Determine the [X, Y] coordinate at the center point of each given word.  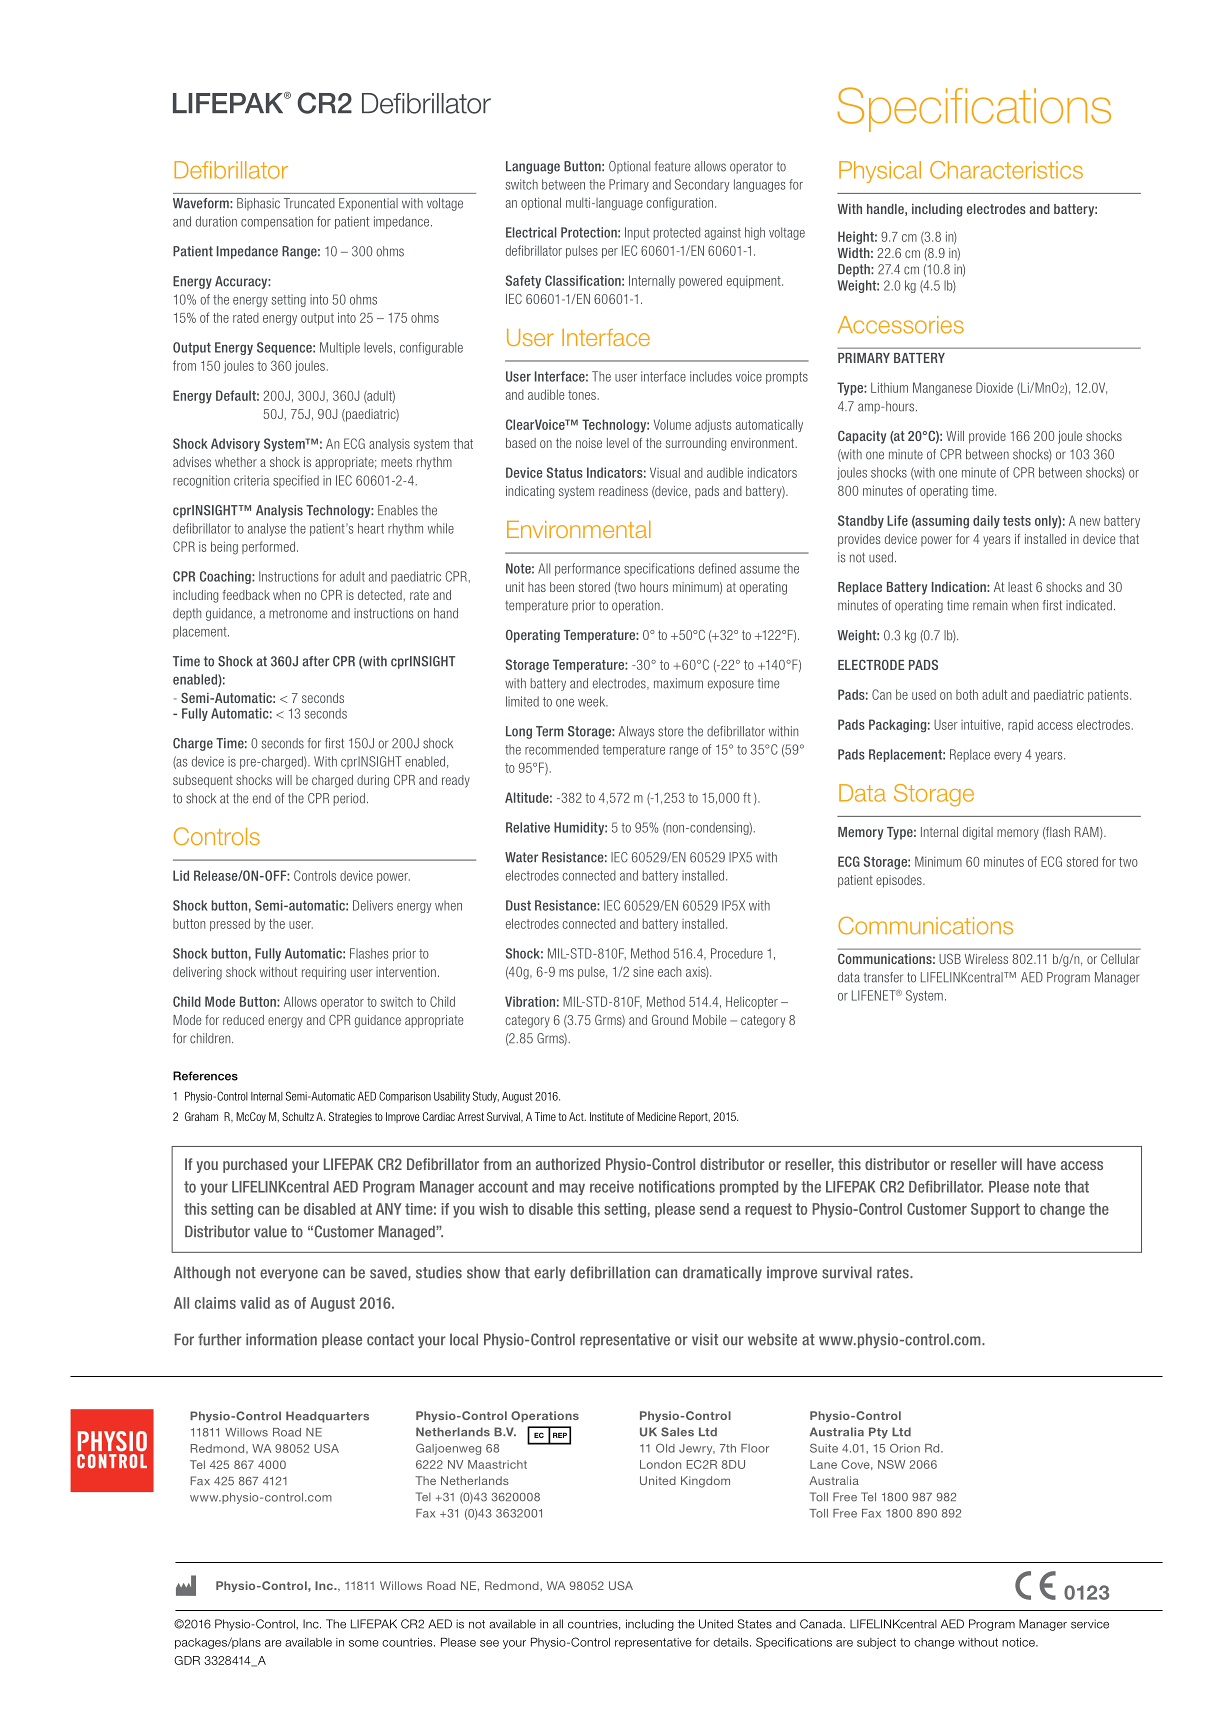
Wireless [986, 959]
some [363, 1643]
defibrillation [610, 1272]
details [732, 1642]
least [1020, 587]
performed [268, 547]
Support [995, 1210]
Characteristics [1006, 170]
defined [717, 568]
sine [643, 972]
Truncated [309, 203]
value [270, 1231]
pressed [230, 924]
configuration [681, 204]
